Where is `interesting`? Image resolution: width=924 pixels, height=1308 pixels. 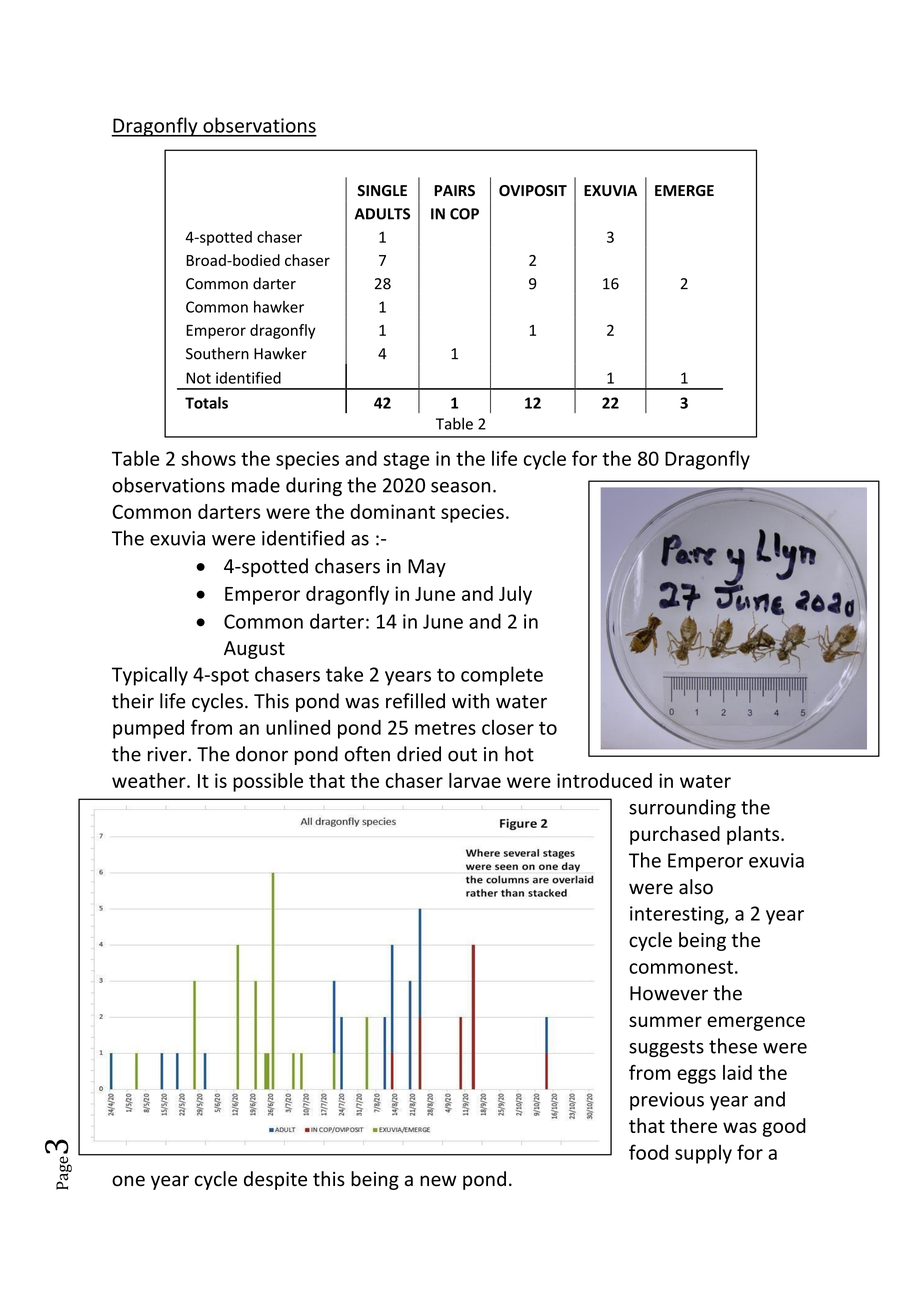 interesting is located at coordinates (678, 915).
